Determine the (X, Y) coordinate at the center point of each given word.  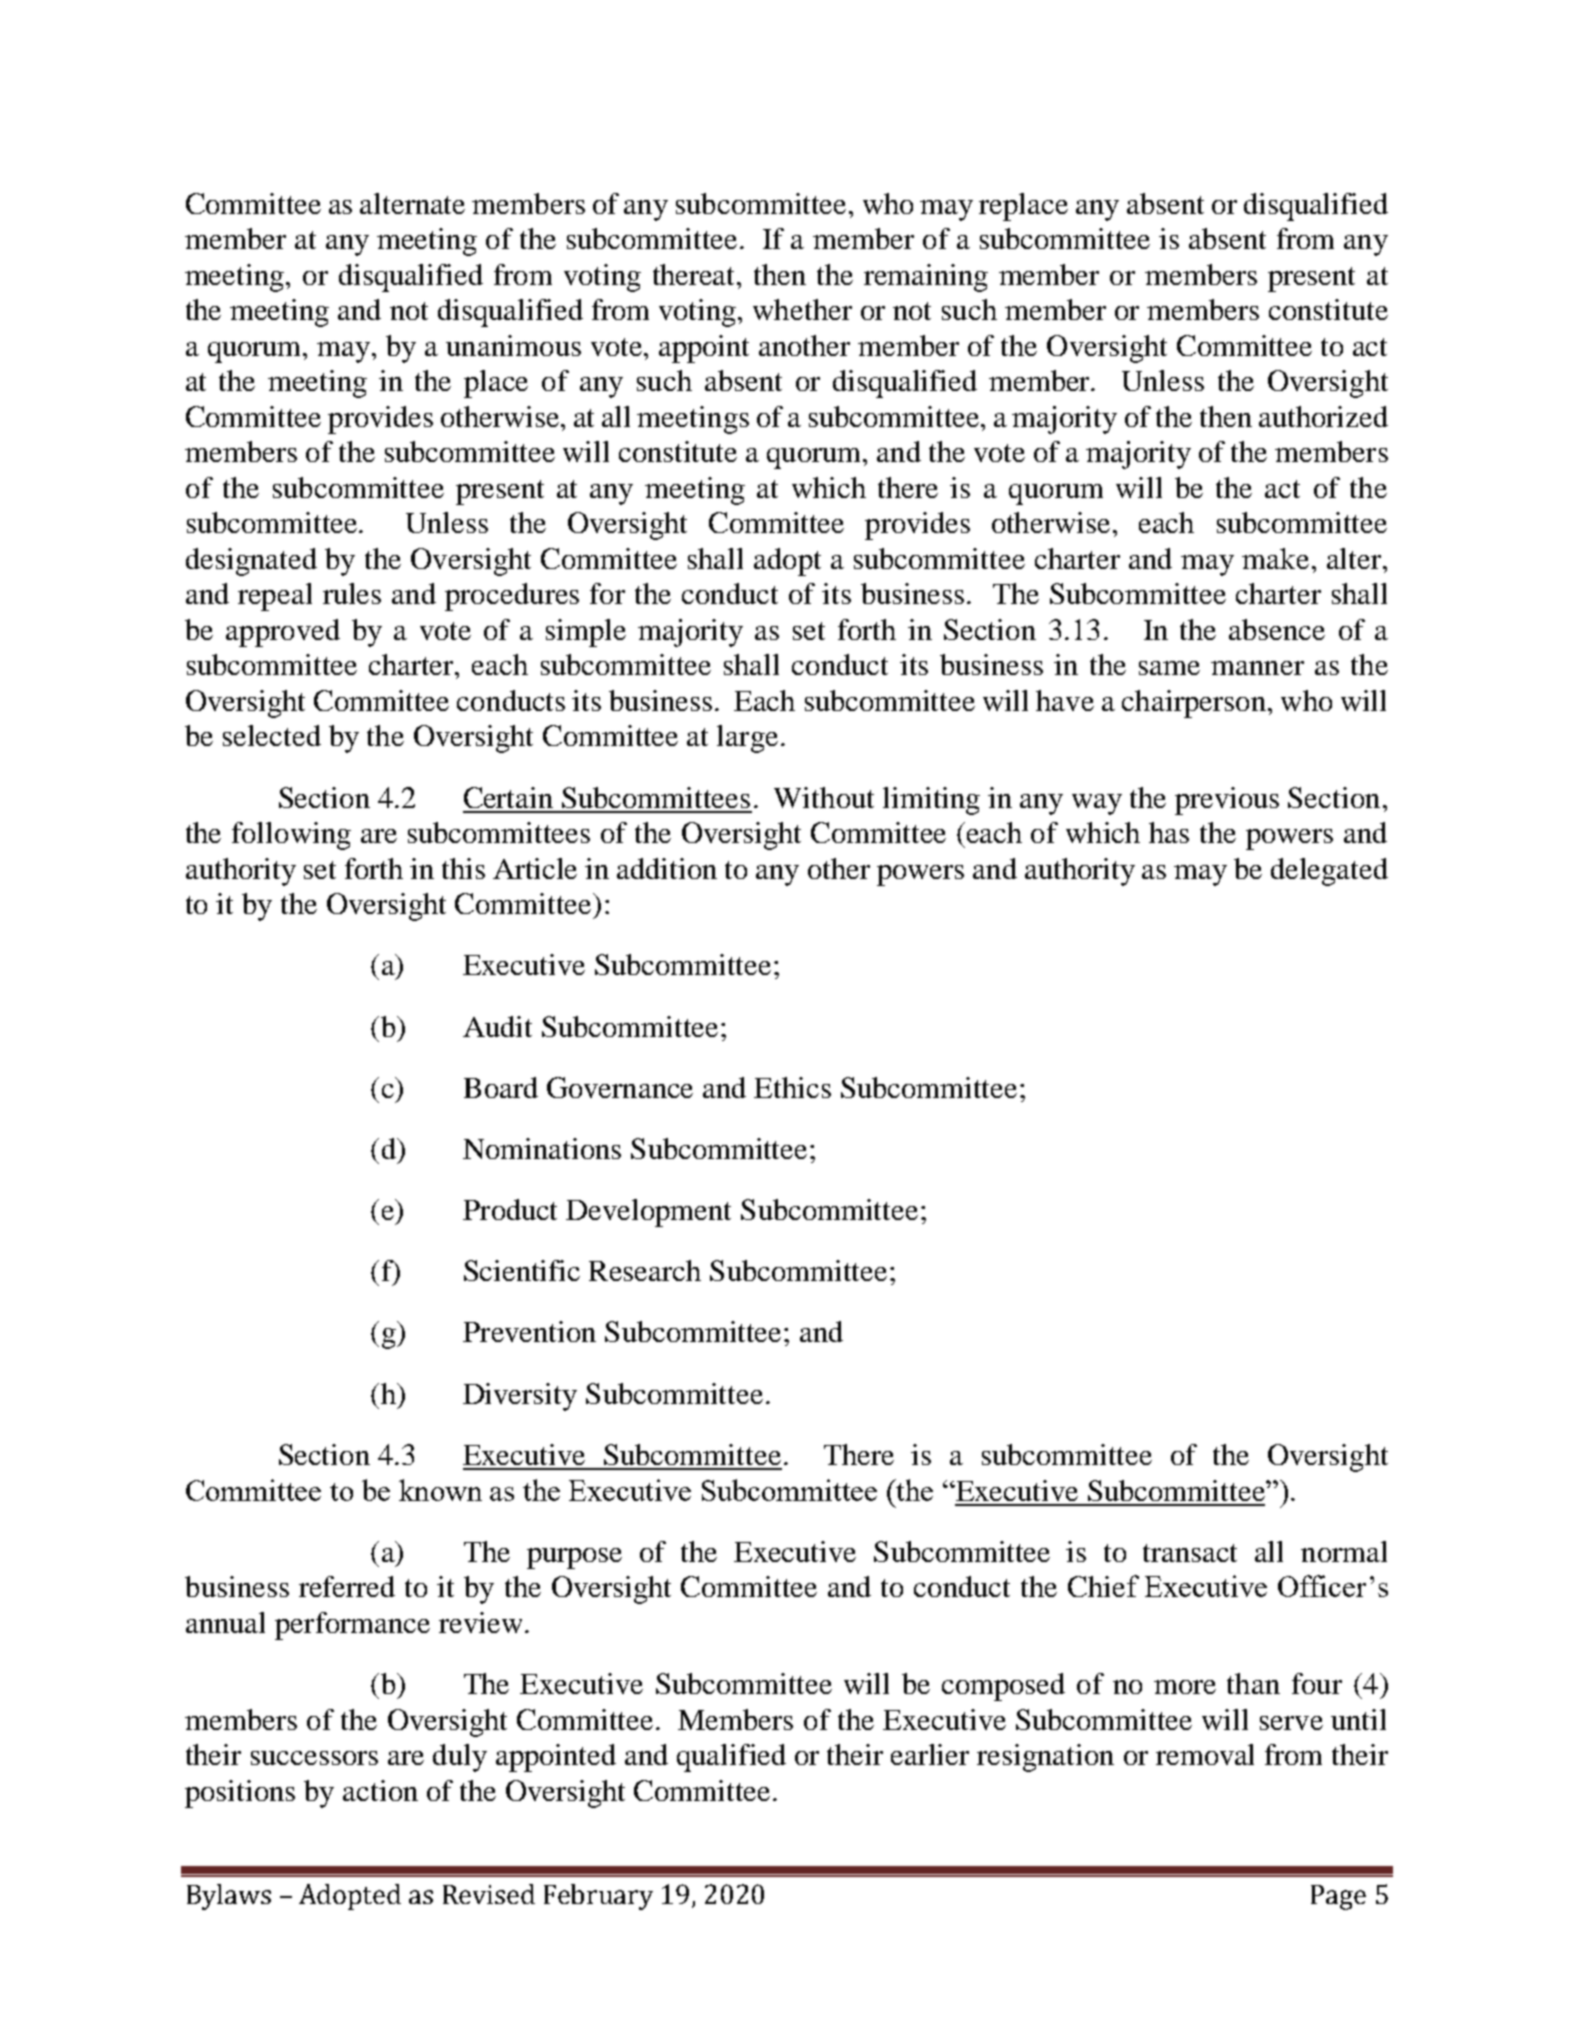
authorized (1323, 416)
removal (1205, 1754)
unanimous (513, 345)
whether (802, 309)
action (380, 1790)
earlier (930, 1754)
